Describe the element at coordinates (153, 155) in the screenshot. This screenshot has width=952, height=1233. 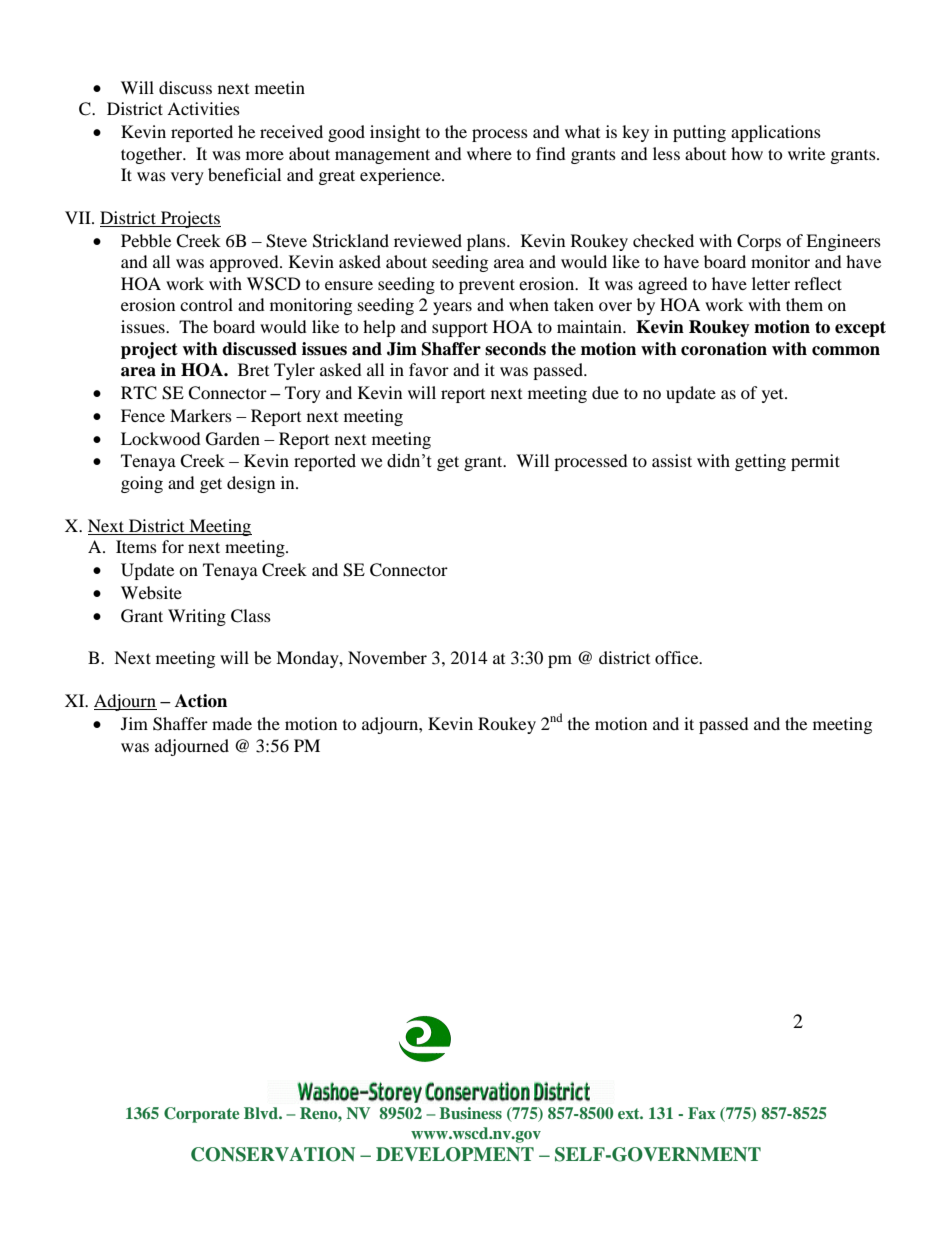
I see `together` at that location.
